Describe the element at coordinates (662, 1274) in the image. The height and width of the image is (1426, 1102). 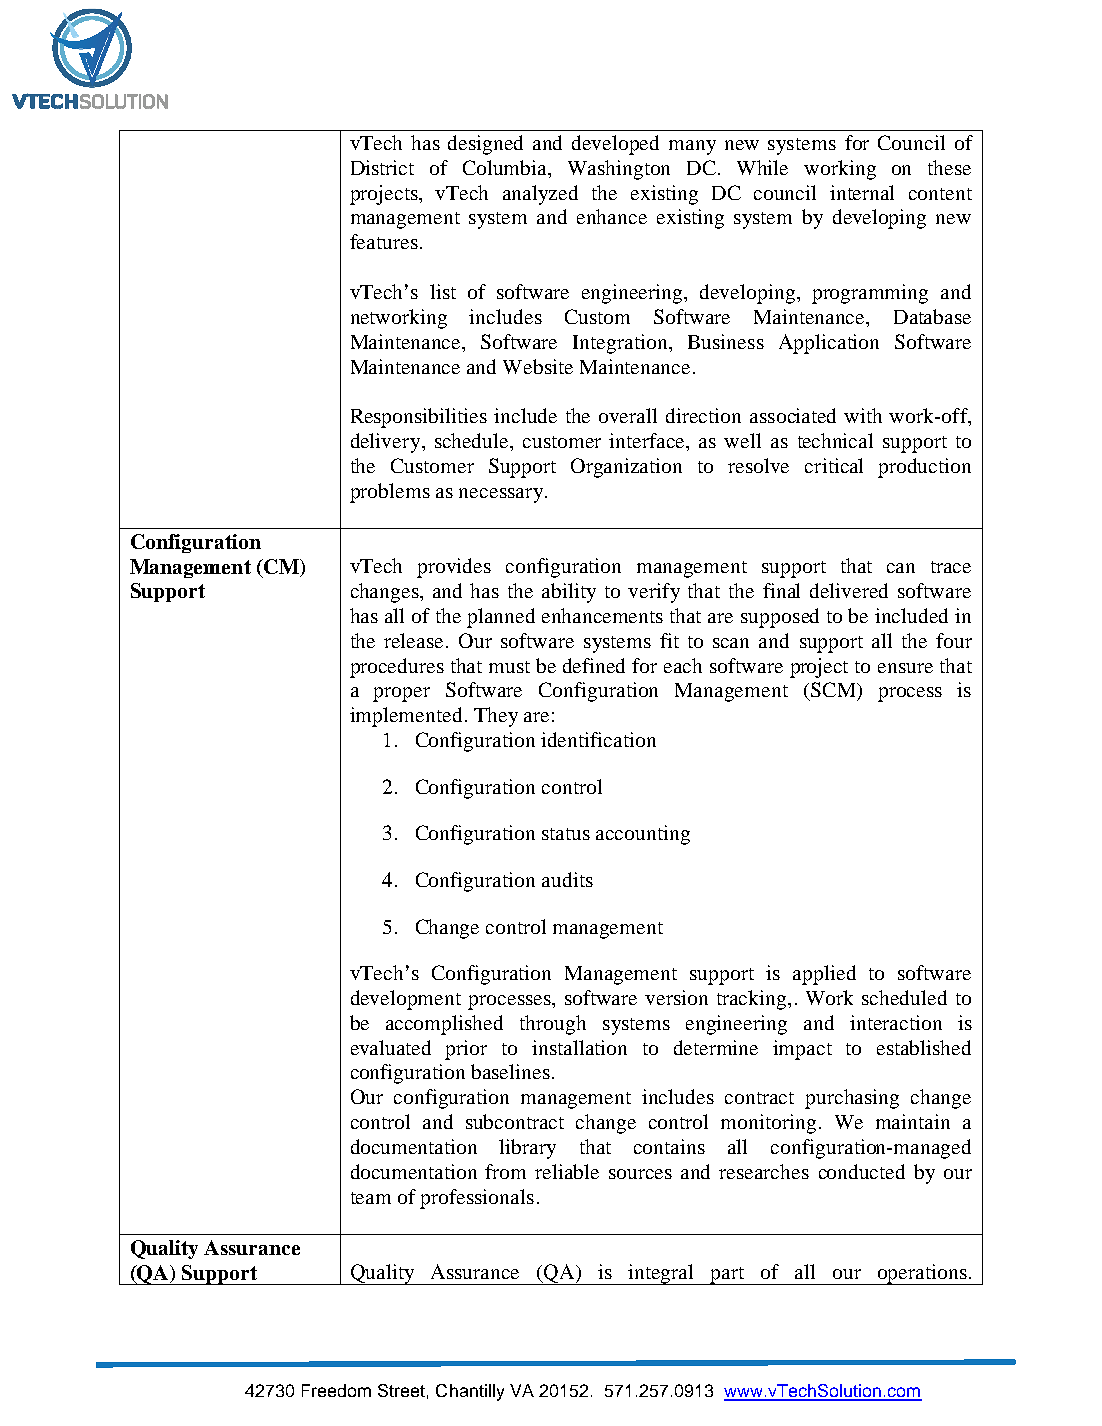
I see `integral` at that location.
